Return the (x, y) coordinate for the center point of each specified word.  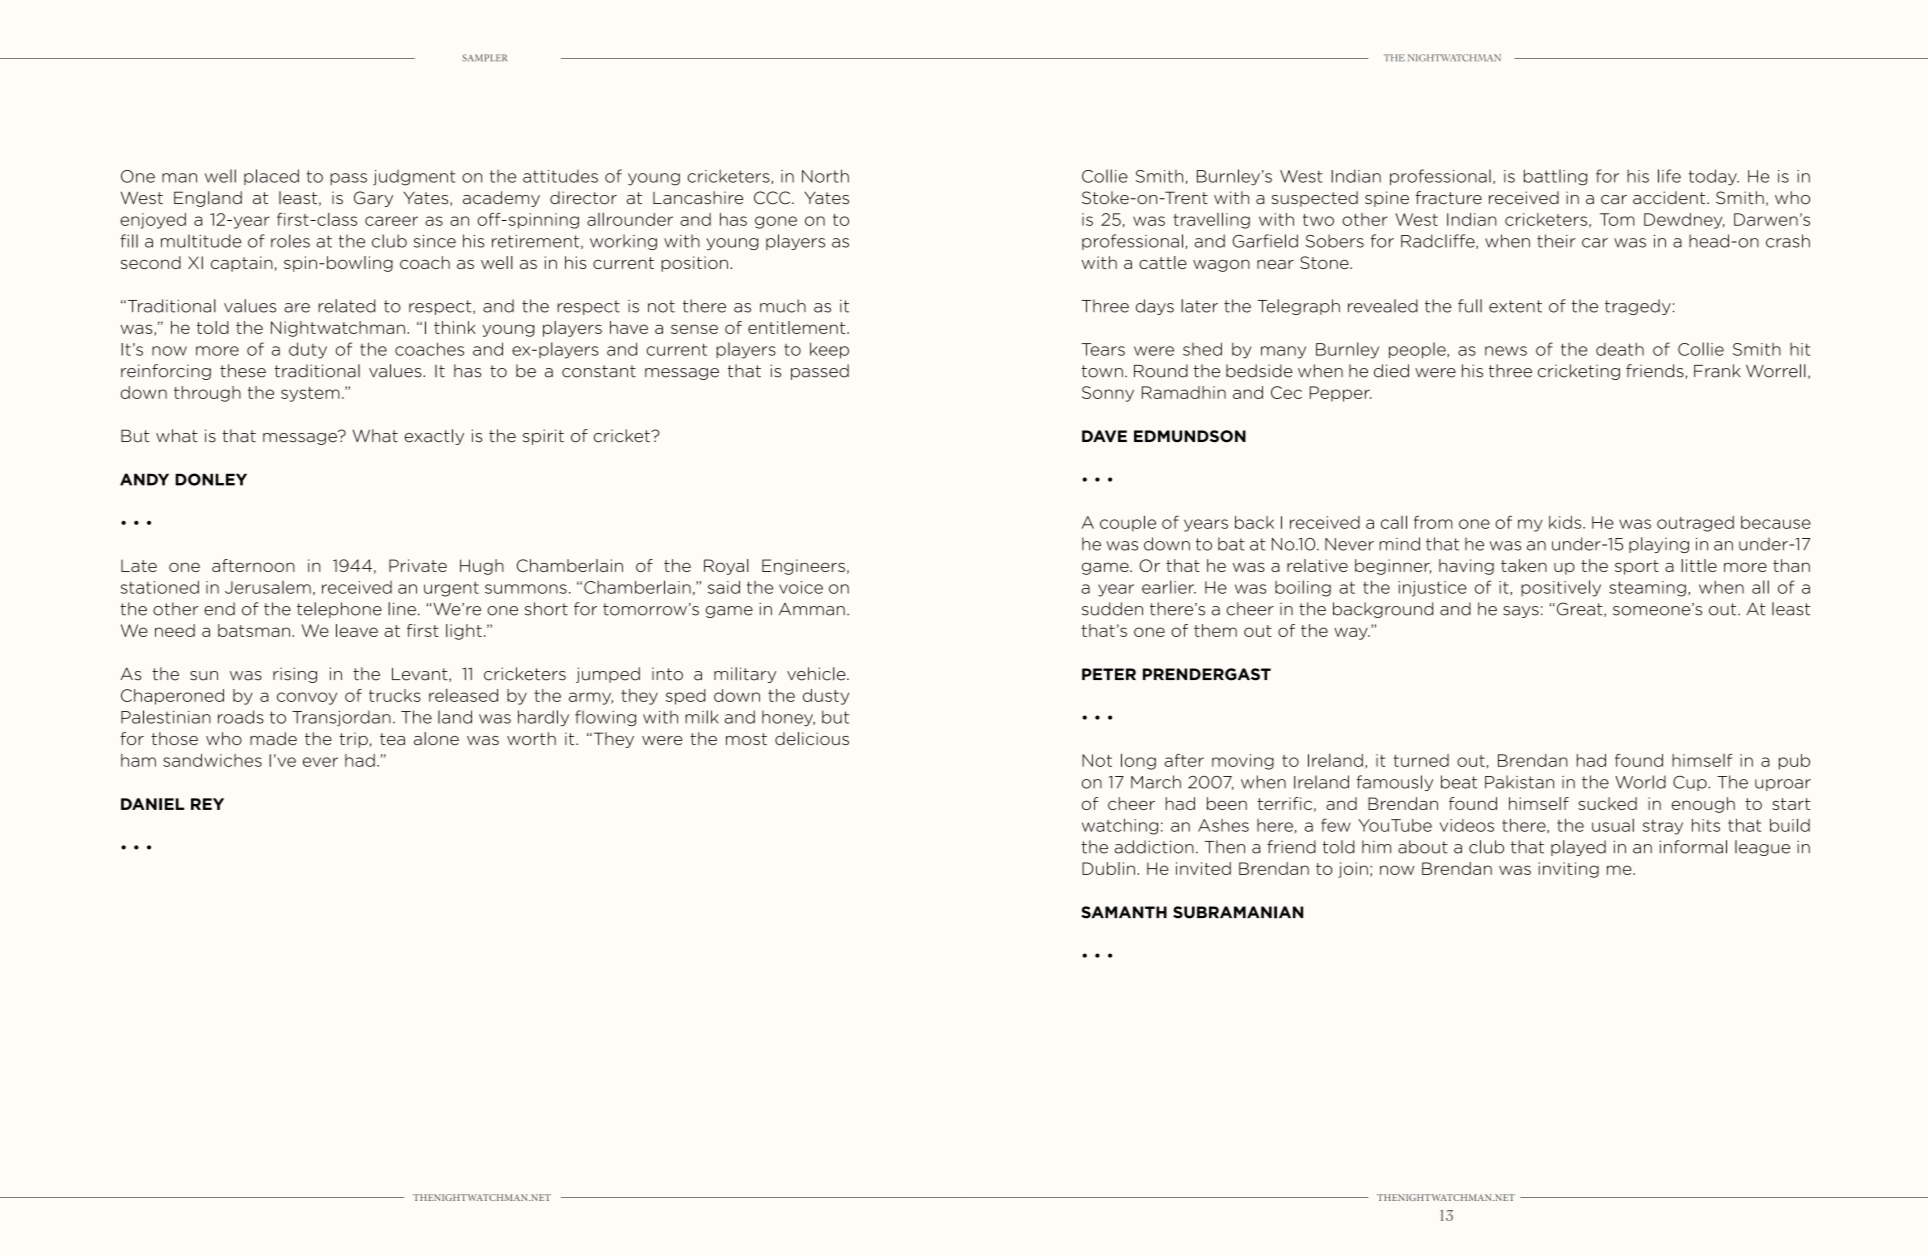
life (1669, 176)
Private (418, 565)
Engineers (803, 567)
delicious (812, 738)
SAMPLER (484, 58)
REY (207, 804)
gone (776, 222)
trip (354, 740)
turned (1421, 760)
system (310, 394)
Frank (1717, 371)
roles (290, 241)
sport (1637, 567)
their (1556, 241)
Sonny (1108, 394)
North (825, 176)
